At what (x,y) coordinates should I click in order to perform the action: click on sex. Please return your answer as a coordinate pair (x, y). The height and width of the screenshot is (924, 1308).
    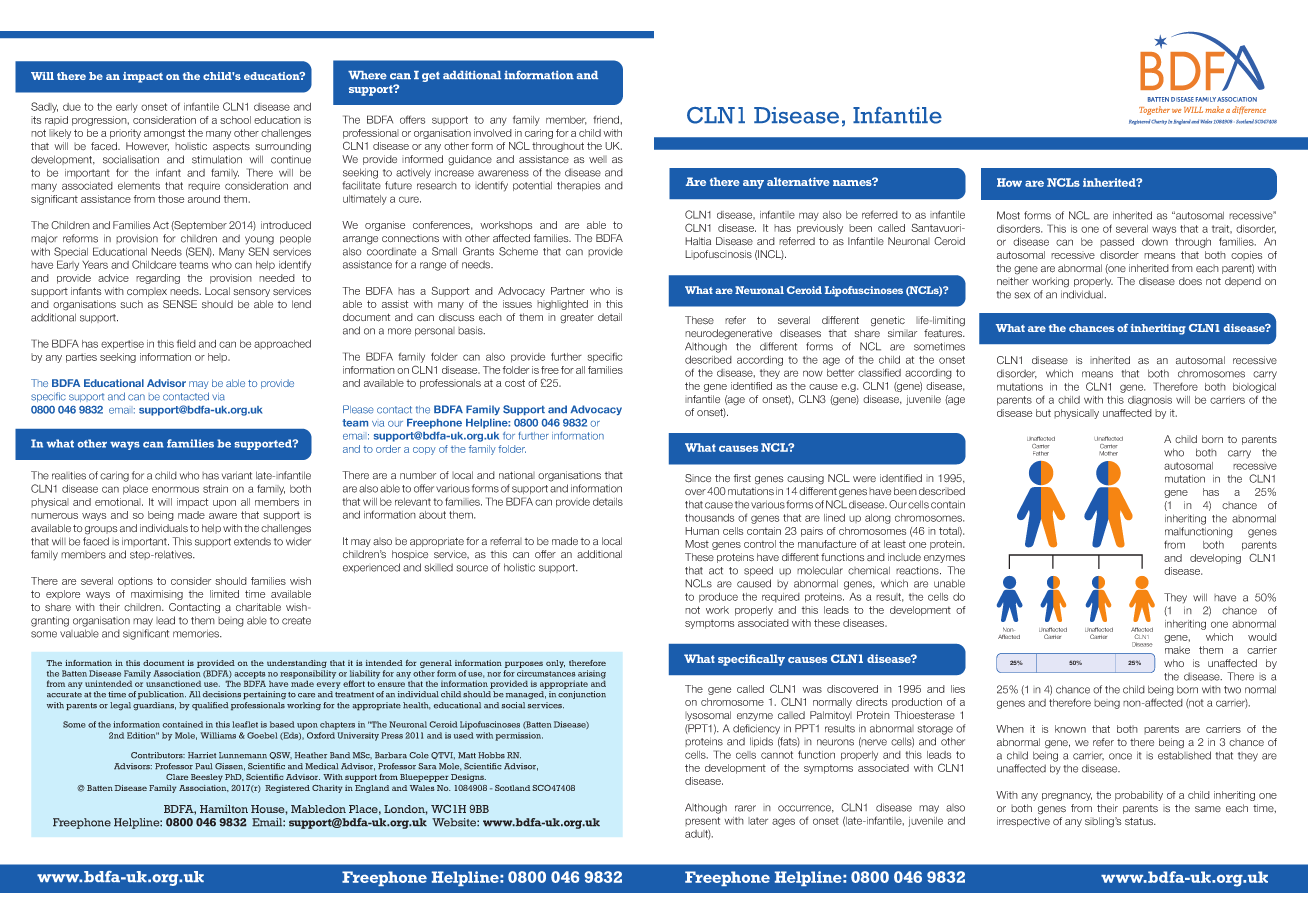
    Looking at the image, I should click on (1022, 295).
